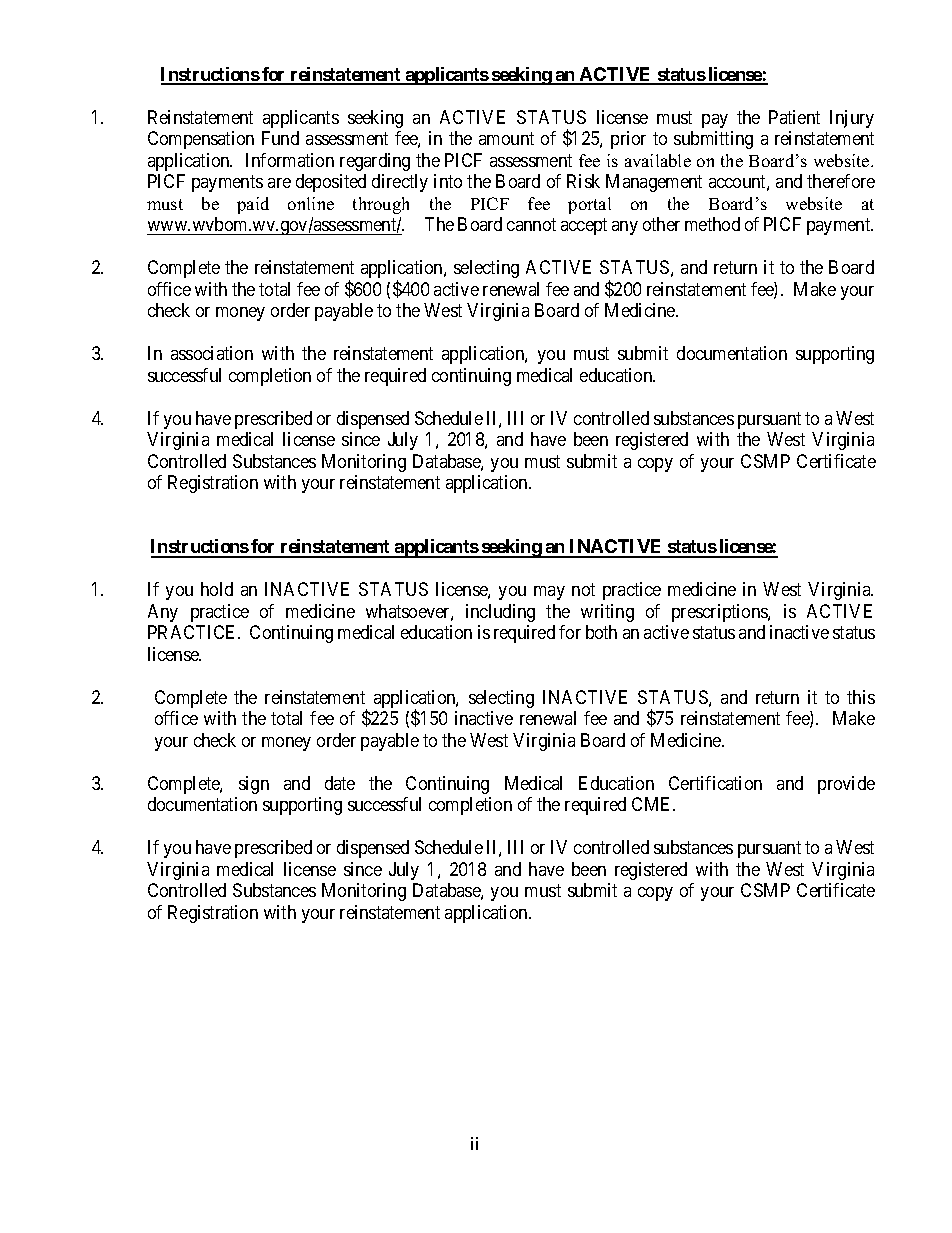  I want to click on Patient, so click(794, 117).
